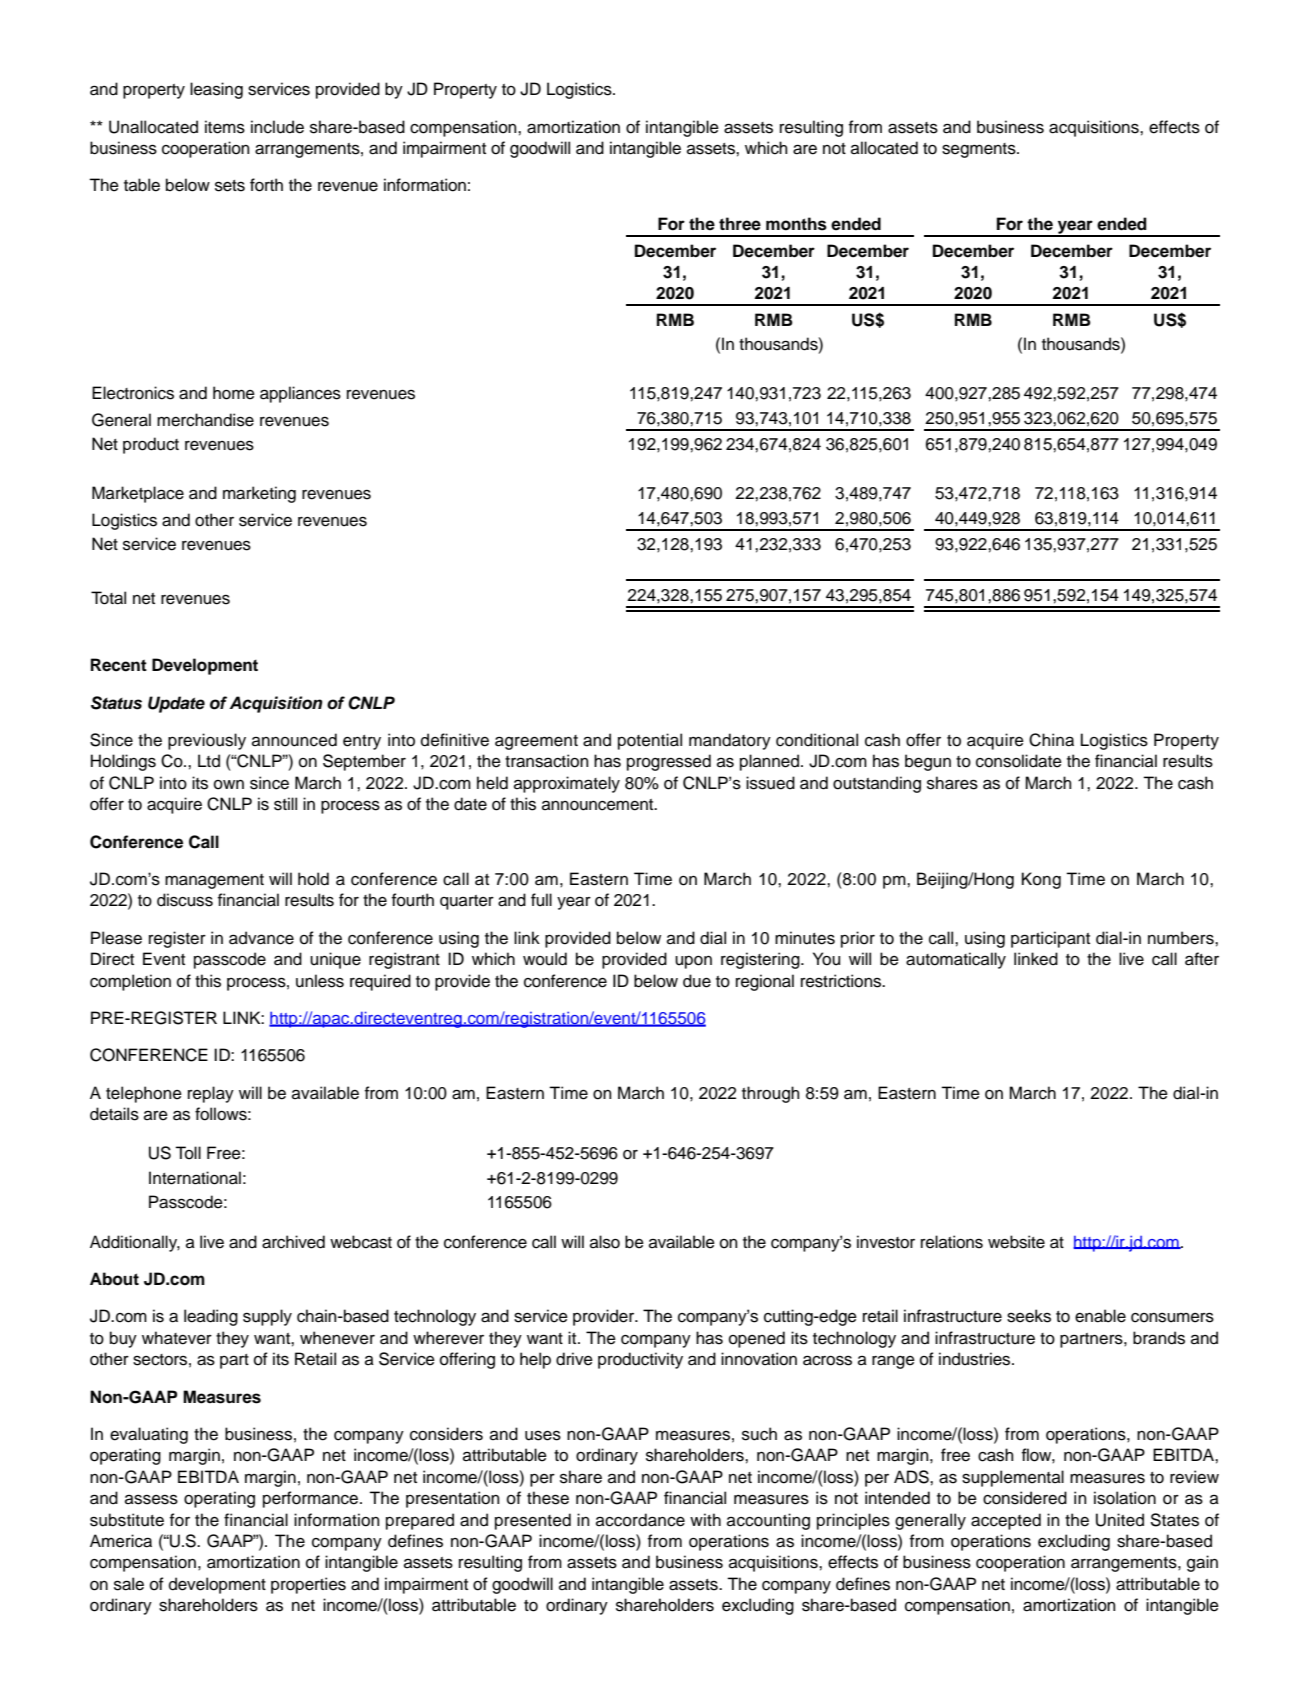 This page has height=1694, width=1309. I want to click on segments, so click(980, 150).
